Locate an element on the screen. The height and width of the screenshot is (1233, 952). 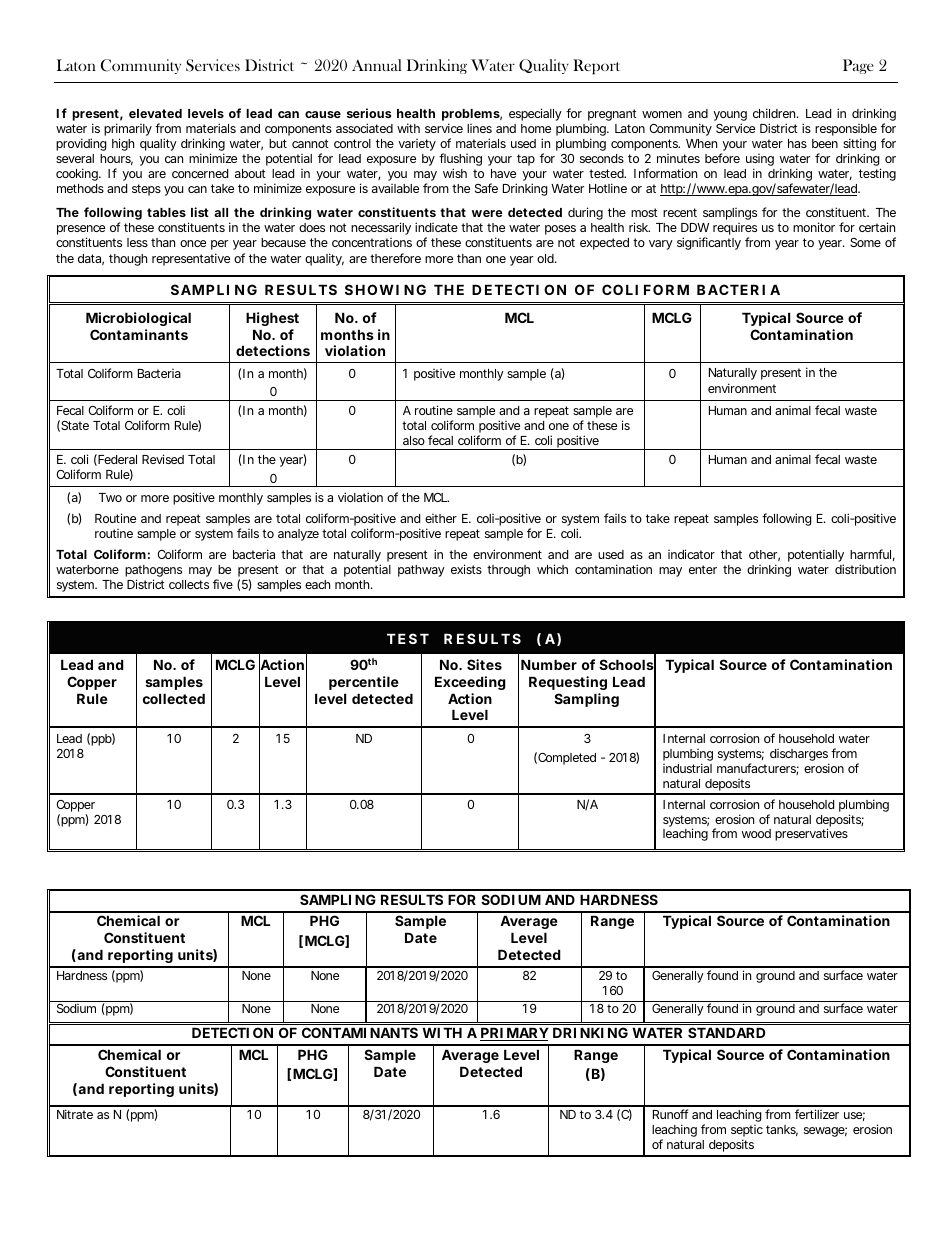
PRIMARY is located at coordinates (514, 1034).
